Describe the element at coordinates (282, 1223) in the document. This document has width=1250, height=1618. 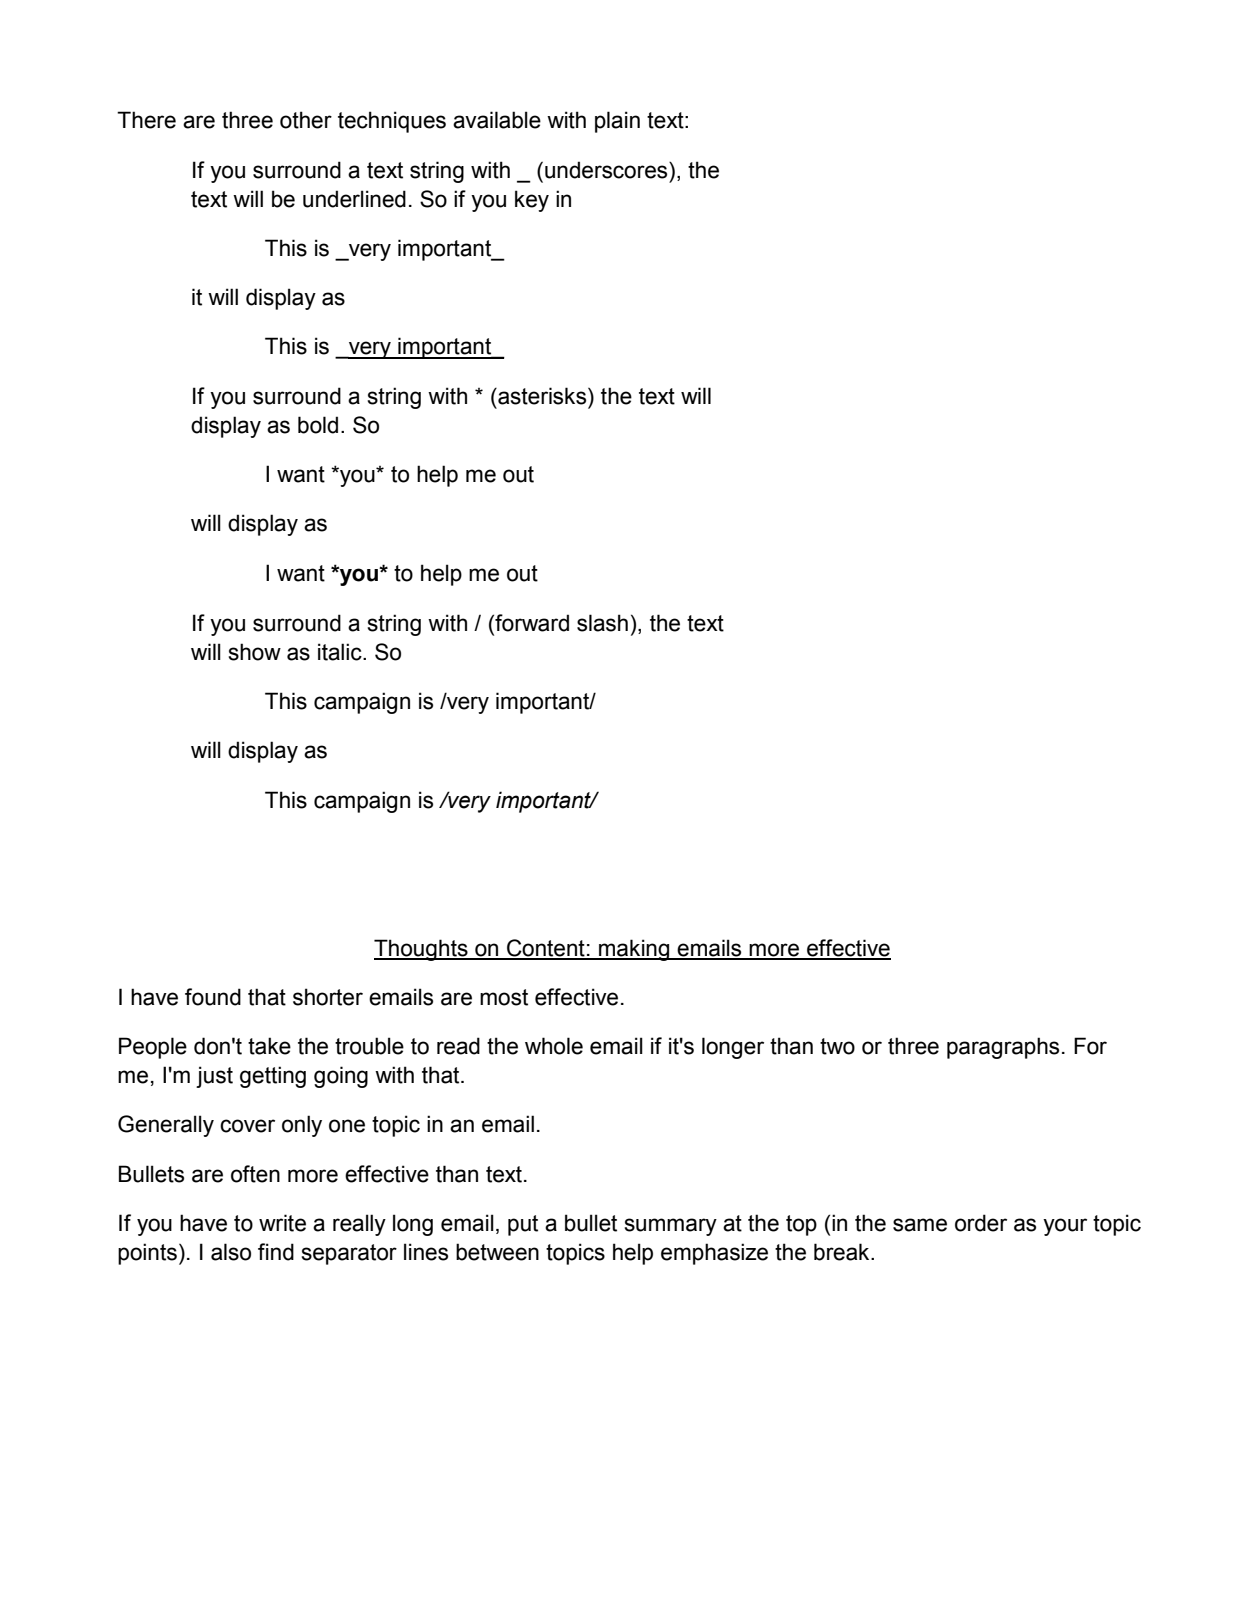
I see `write` at that location.
